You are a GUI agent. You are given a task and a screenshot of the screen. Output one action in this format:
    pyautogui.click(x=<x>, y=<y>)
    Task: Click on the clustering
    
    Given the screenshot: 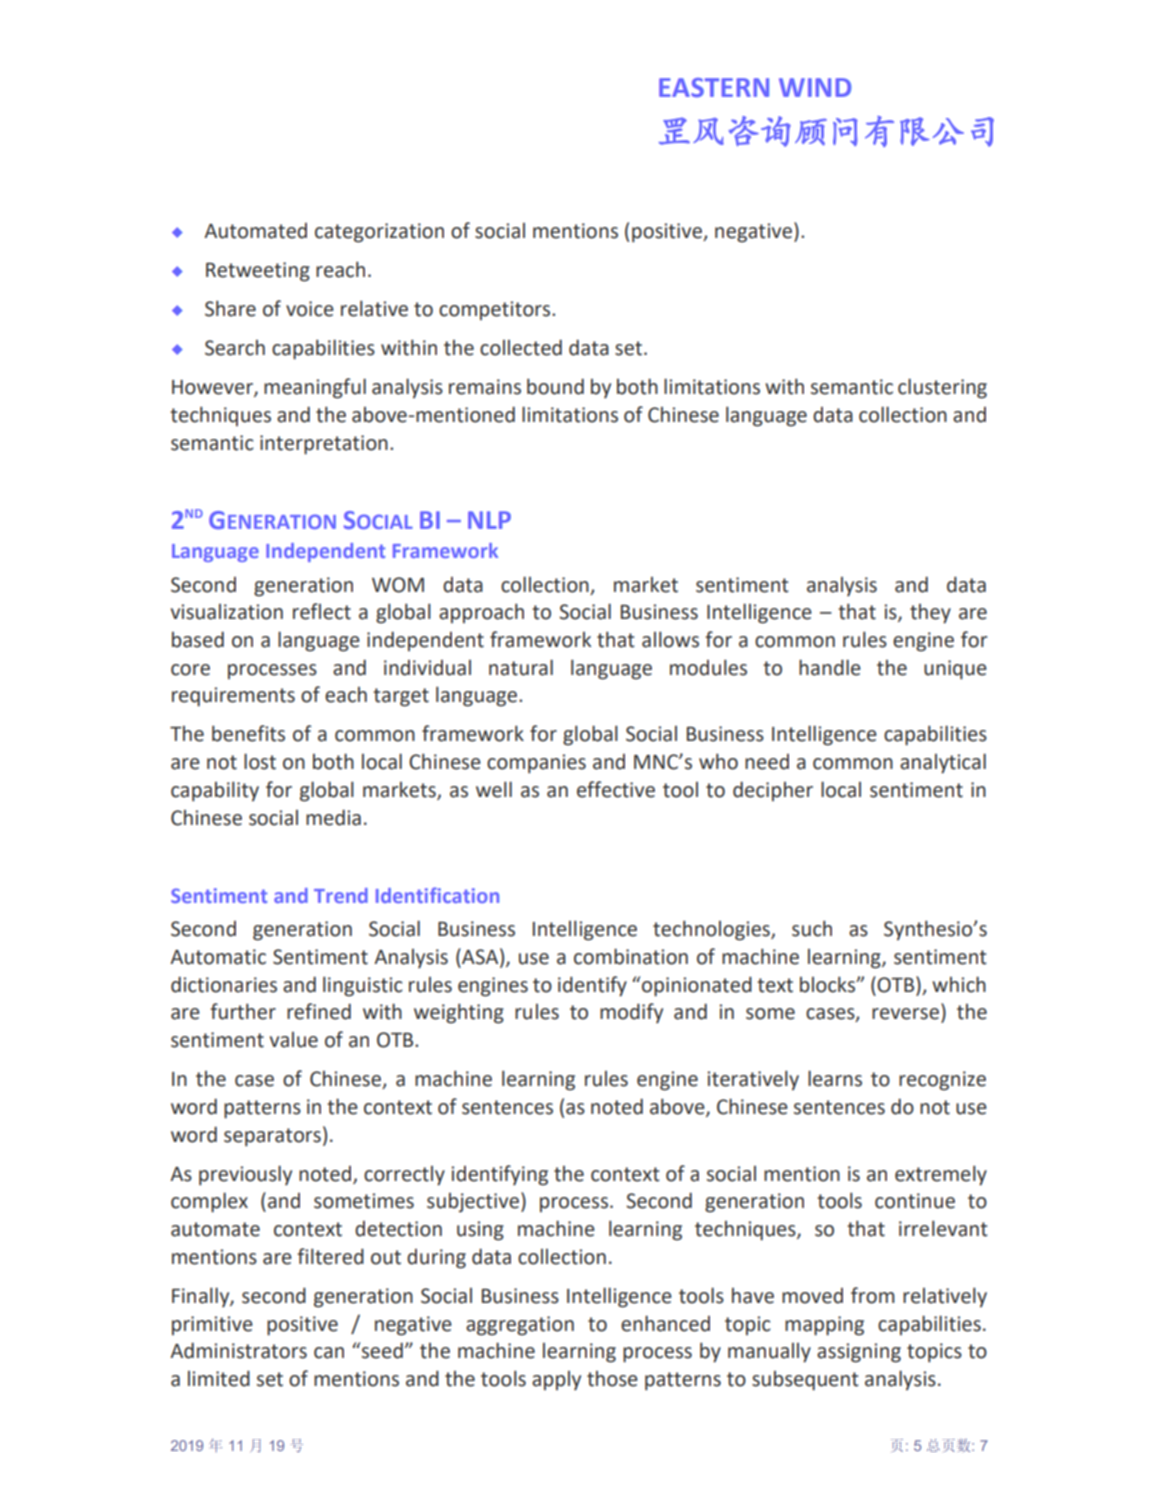 What is the action you would take?
    pyautogui.click(x=942, y=388)
